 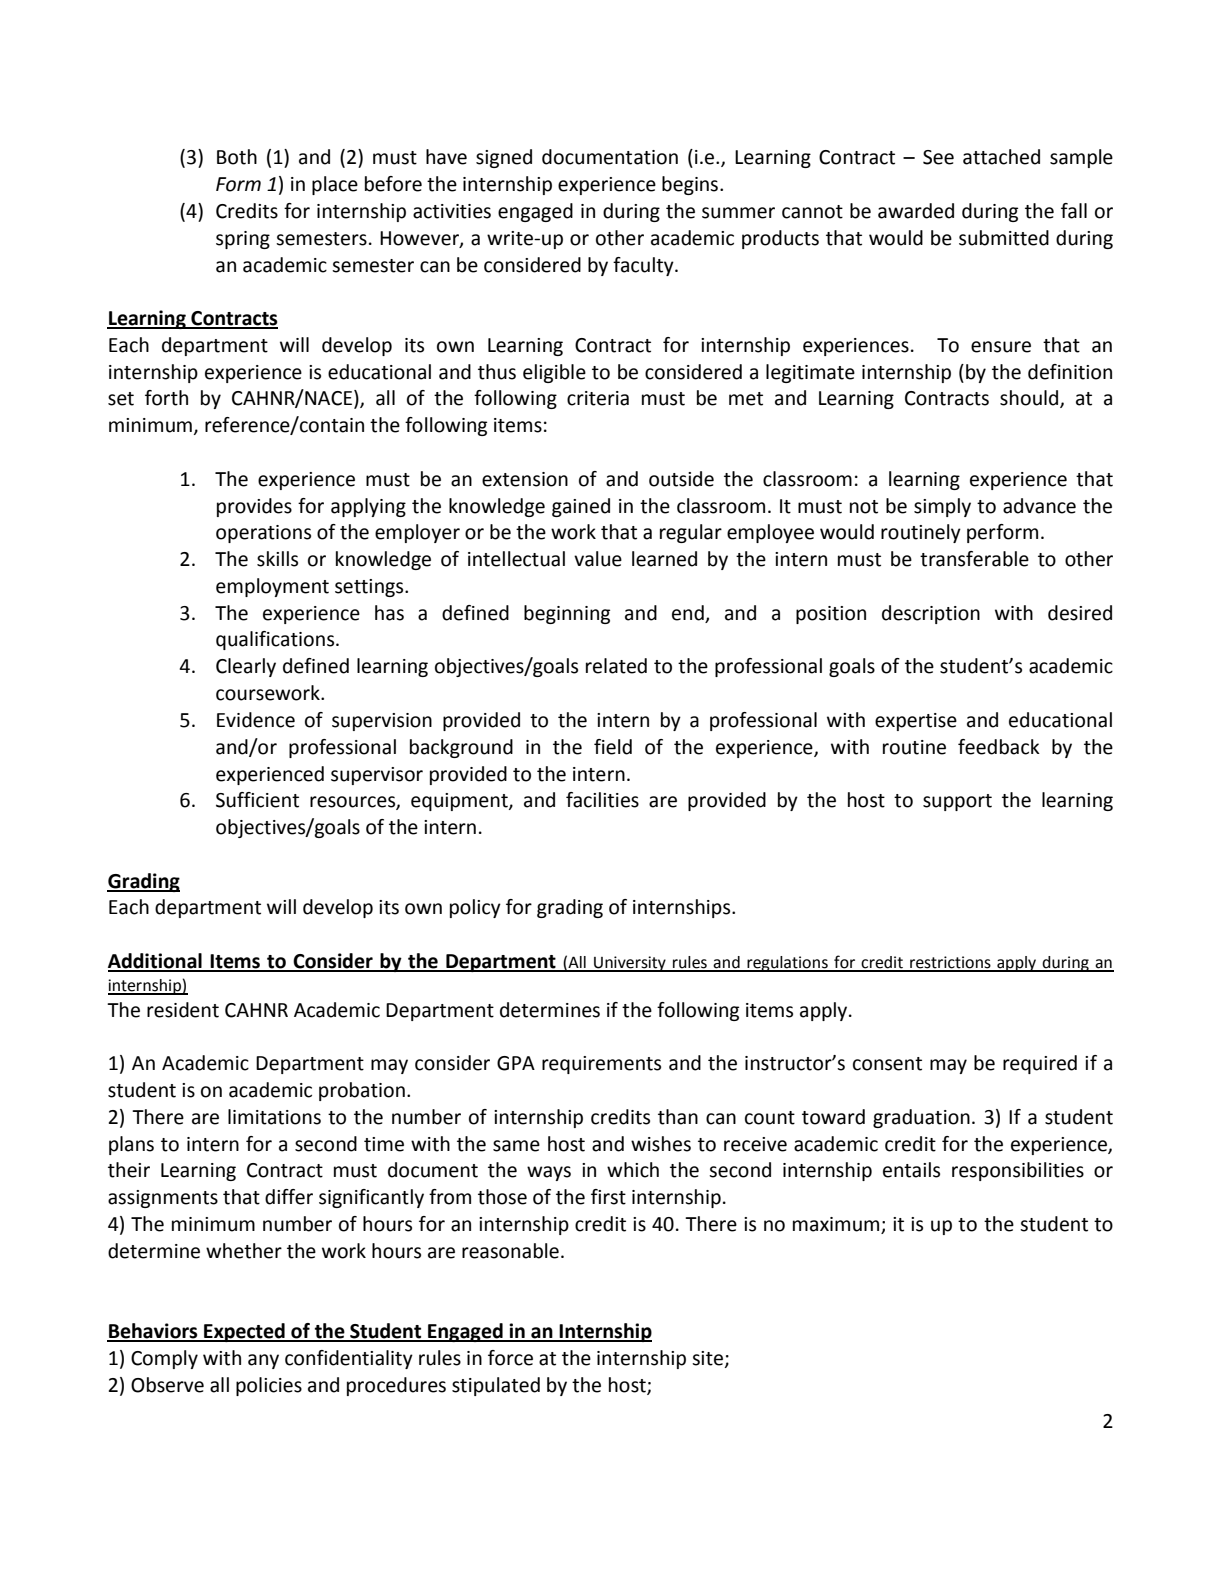 What do you see at coordinates (237, 157) in the document?
I see `Both` at bounding box center [237, 157].
